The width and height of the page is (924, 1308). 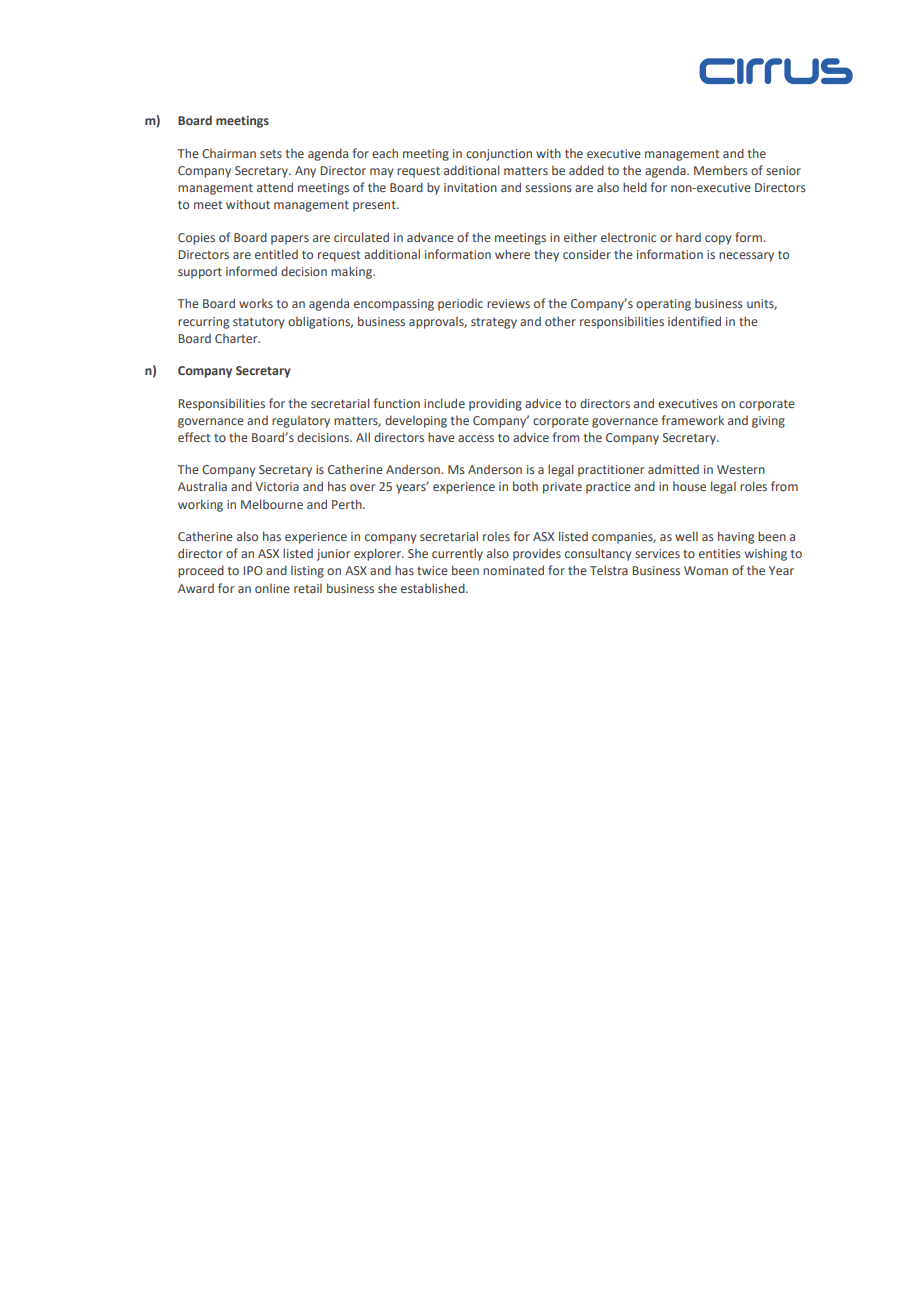 What do you see at coordinates (253, 570) in the page?
I see `IPO` at bounding box center [253, 570].
